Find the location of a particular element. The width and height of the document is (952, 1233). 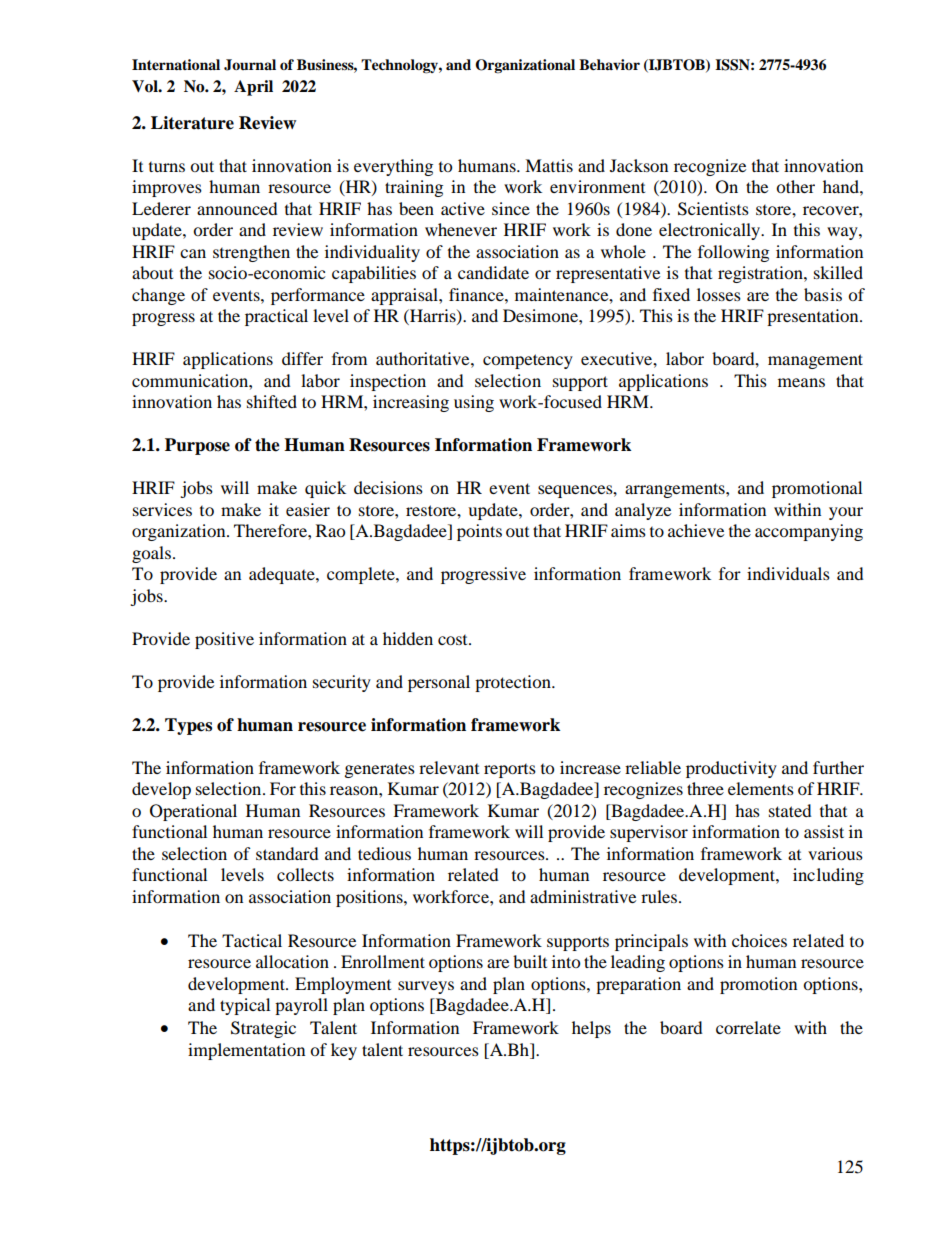

other is located at coordinates (795, 186).
